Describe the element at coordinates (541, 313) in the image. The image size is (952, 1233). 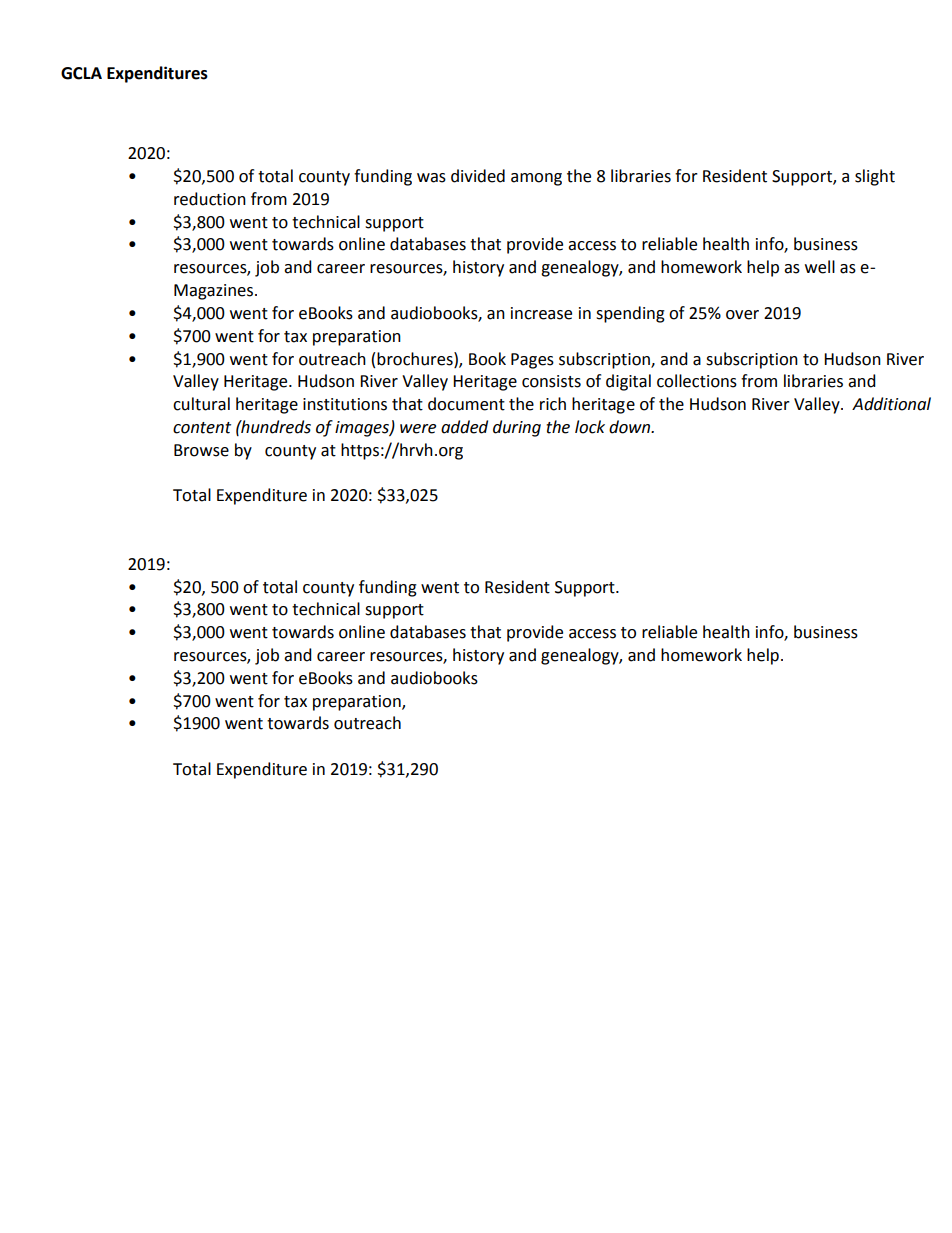
I see `increase` at that location.
